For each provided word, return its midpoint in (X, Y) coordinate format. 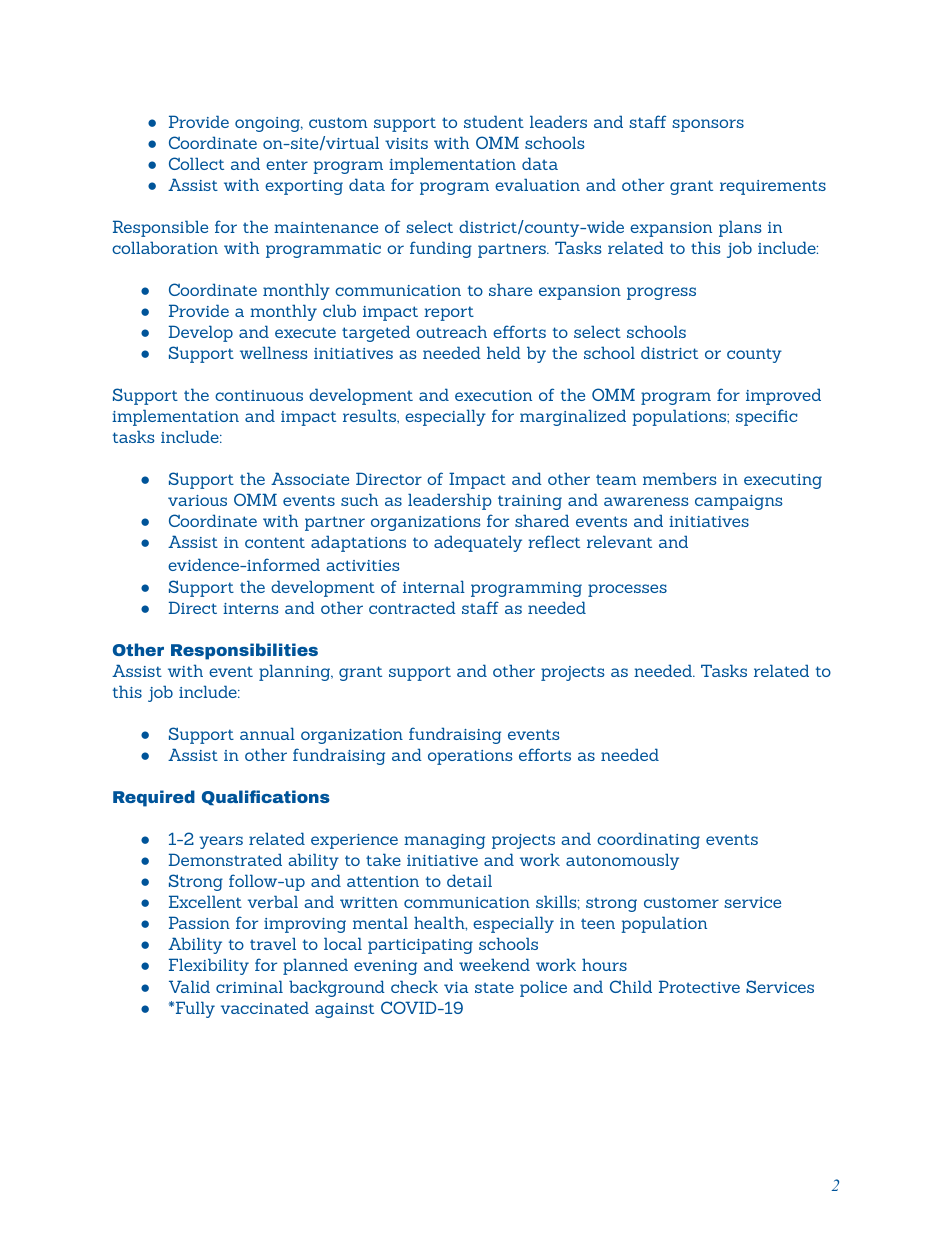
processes (627, 590)
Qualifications (266, 797)
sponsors (708, 125)
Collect (196, 163)
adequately (478, 543)
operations (470, 757)
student (494, 121)
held (504, 352)
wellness (274, 352)
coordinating (648, 840)
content (275, 542)
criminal (249, 986)
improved (783, 396)
